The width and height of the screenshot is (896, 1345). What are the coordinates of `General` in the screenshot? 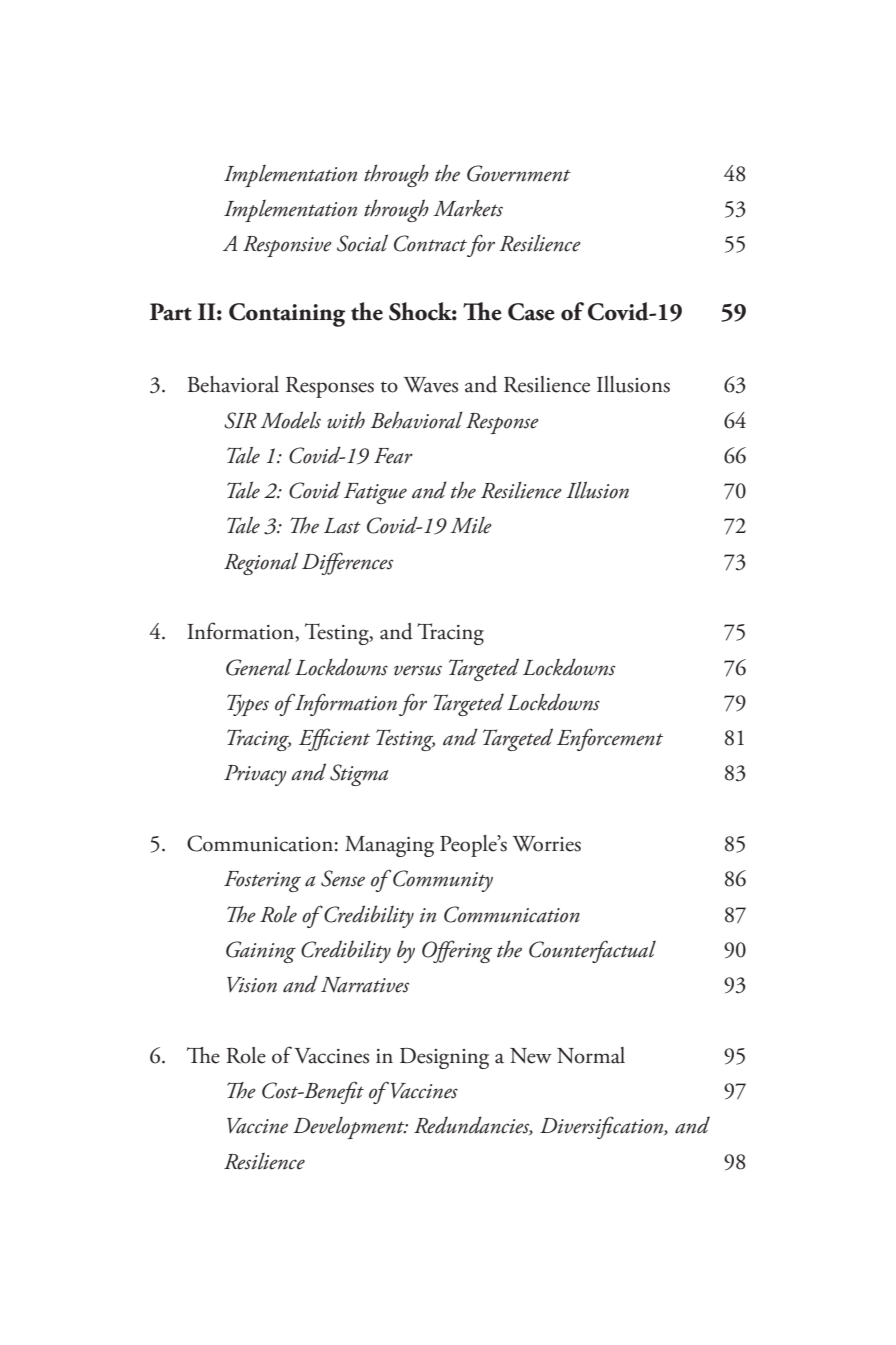 It's located at (259, 667).
